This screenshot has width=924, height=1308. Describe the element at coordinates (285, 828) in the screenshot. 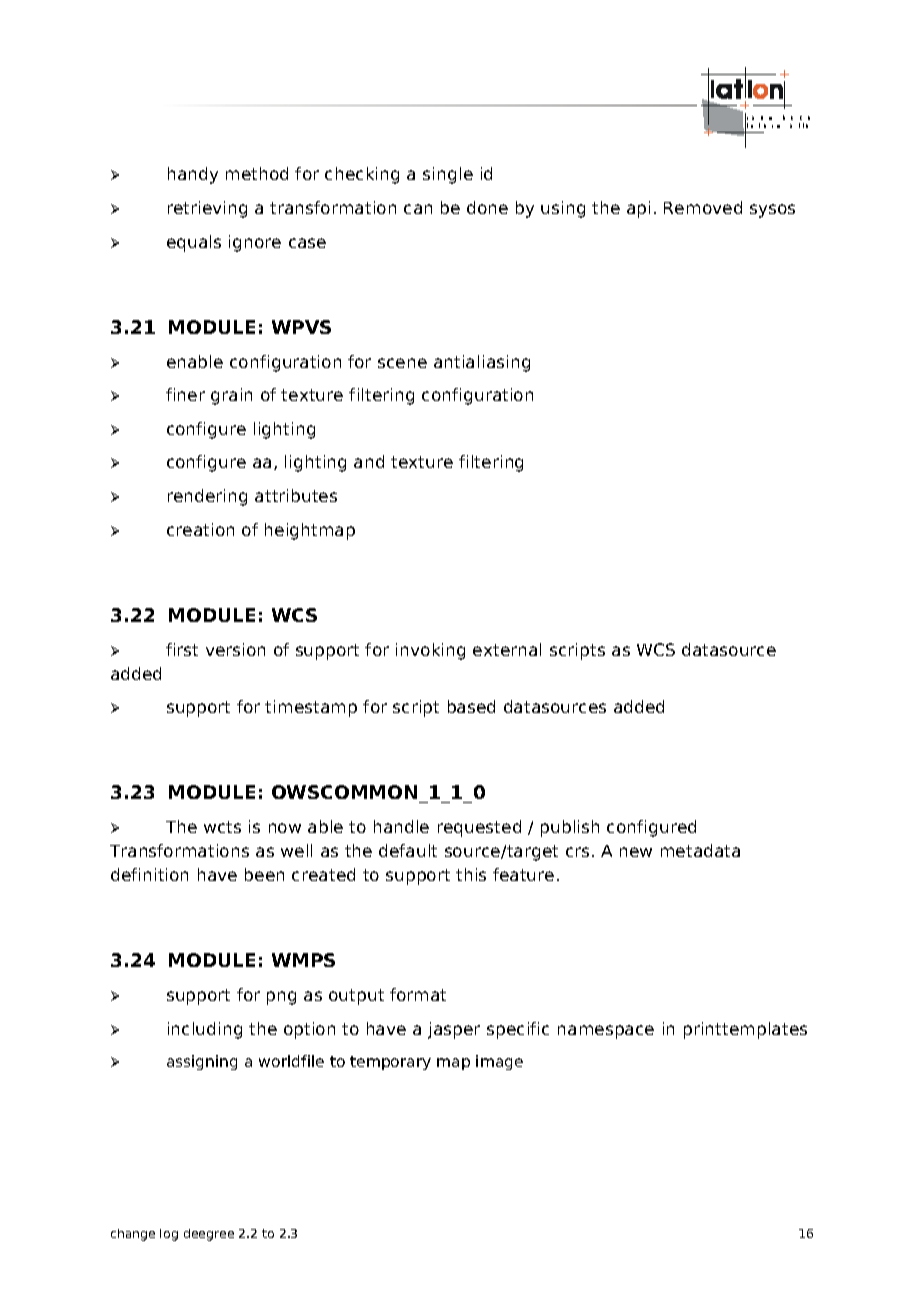

I see `now` at that location.
